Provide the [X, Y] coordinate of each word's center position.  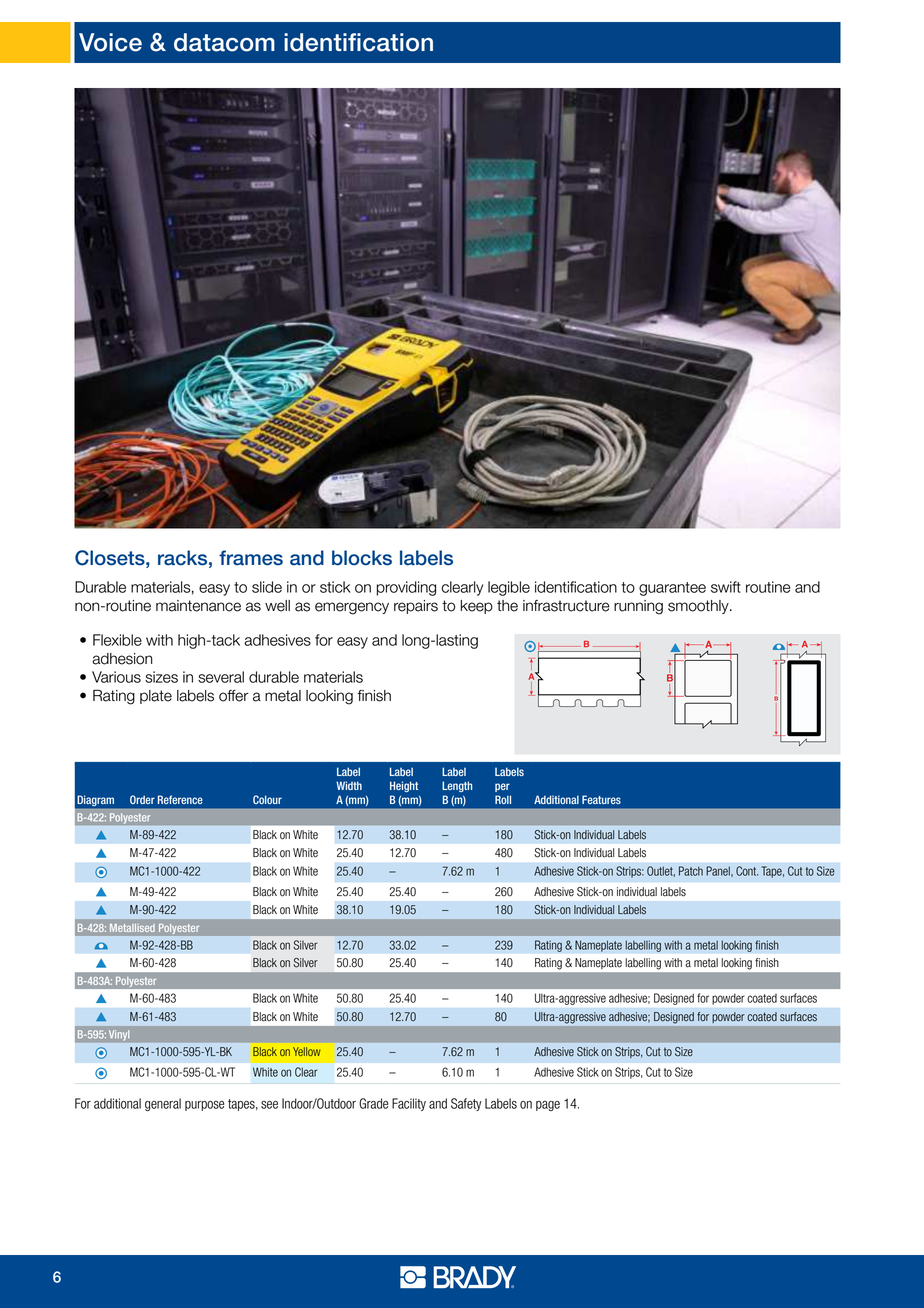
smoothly [699, 607]
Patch [691, 871]
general [163, 1104]
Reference [180, 799]
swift [726, 587]
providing [406, 588]
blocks [362, 558]
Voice [110, 42]
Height [404, 786]
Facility [409, 1104]
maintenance [198, 606]
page [548, 1106]
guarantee [672, 589]
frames [251, 558]
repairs [416, 607]
